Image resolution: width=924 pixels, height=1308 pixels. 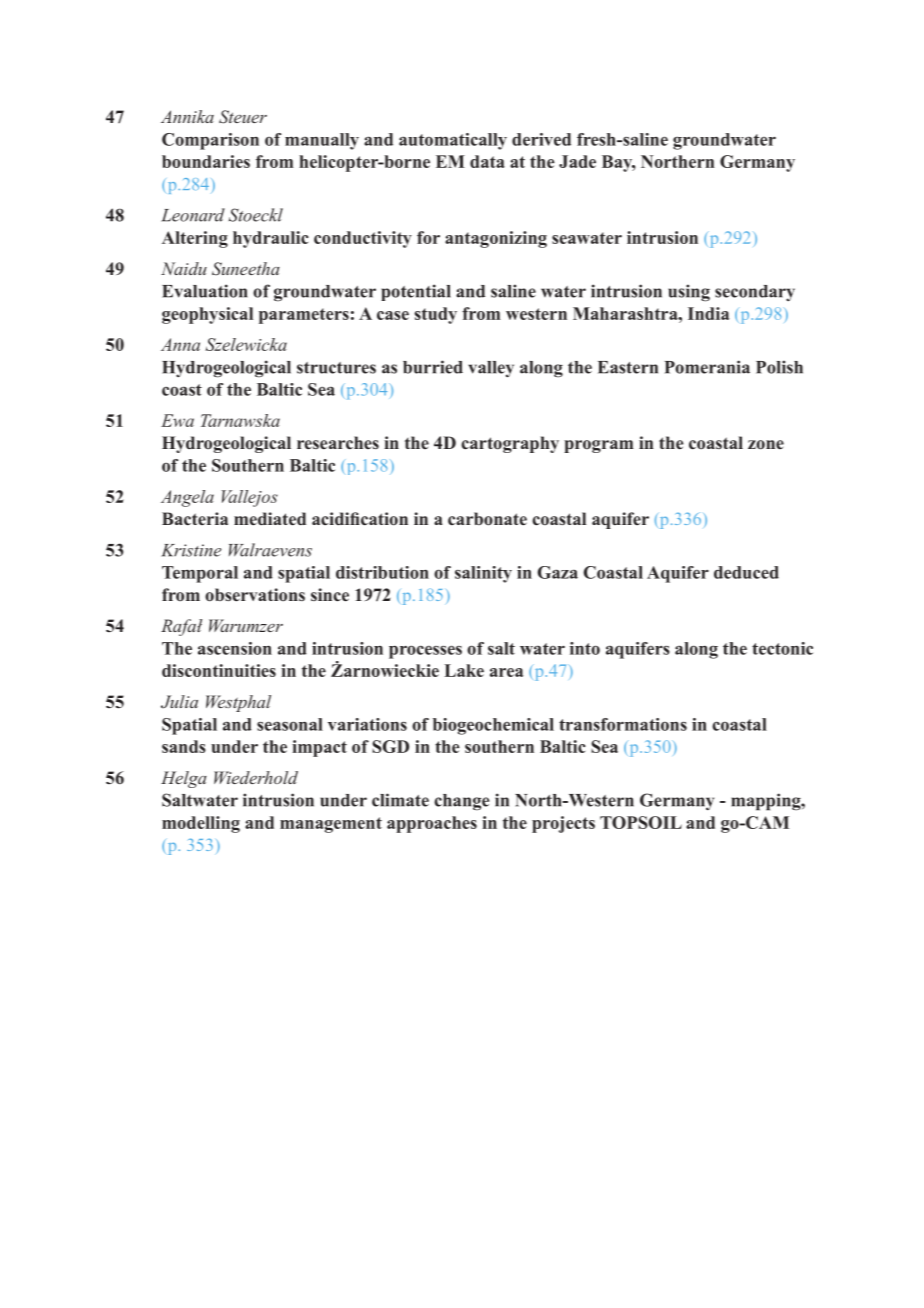 What do you see at coordinates (201, 824) in the page?
I see `modelling` at bounding box center [201, 824].
